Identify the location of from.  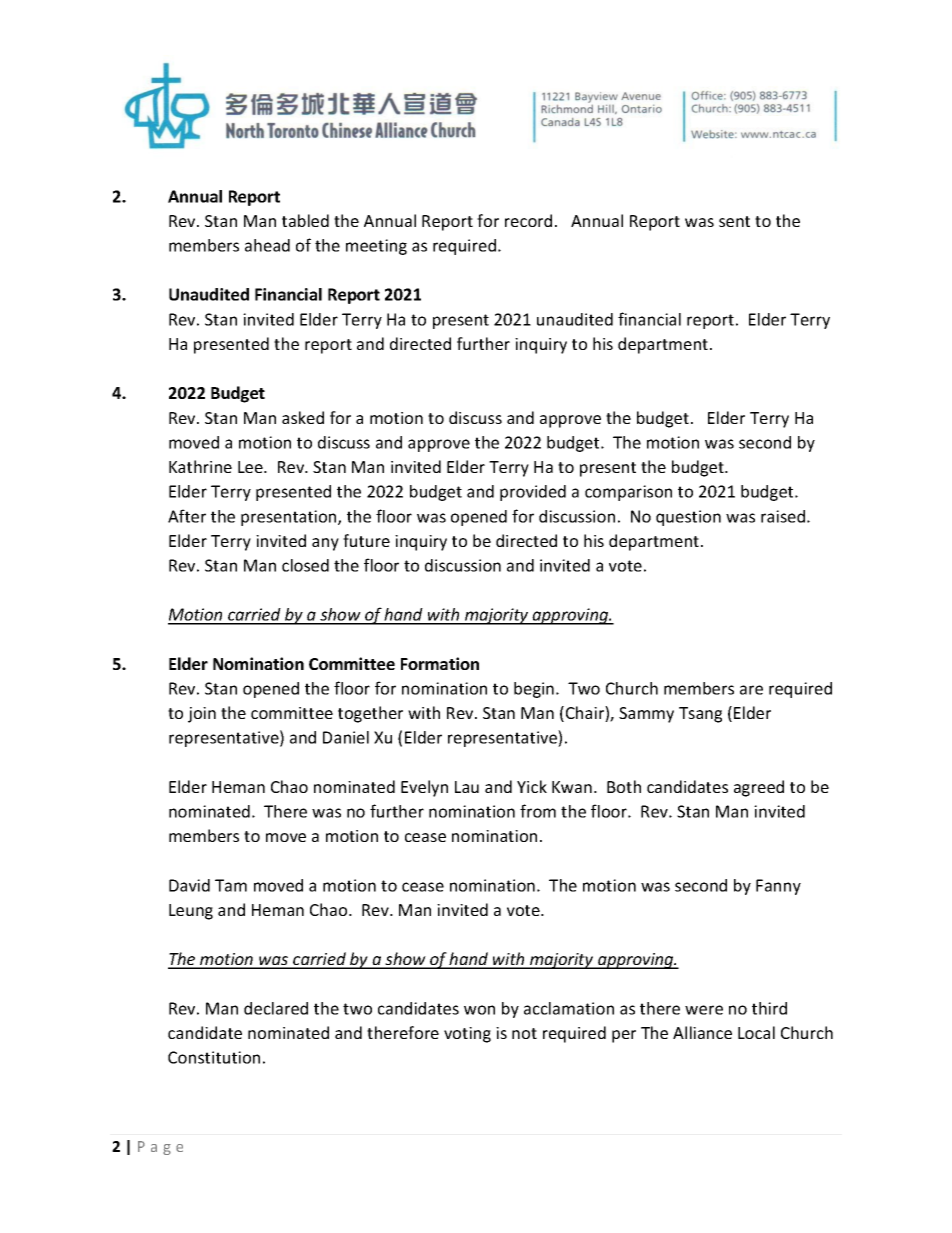
(538, 811).
